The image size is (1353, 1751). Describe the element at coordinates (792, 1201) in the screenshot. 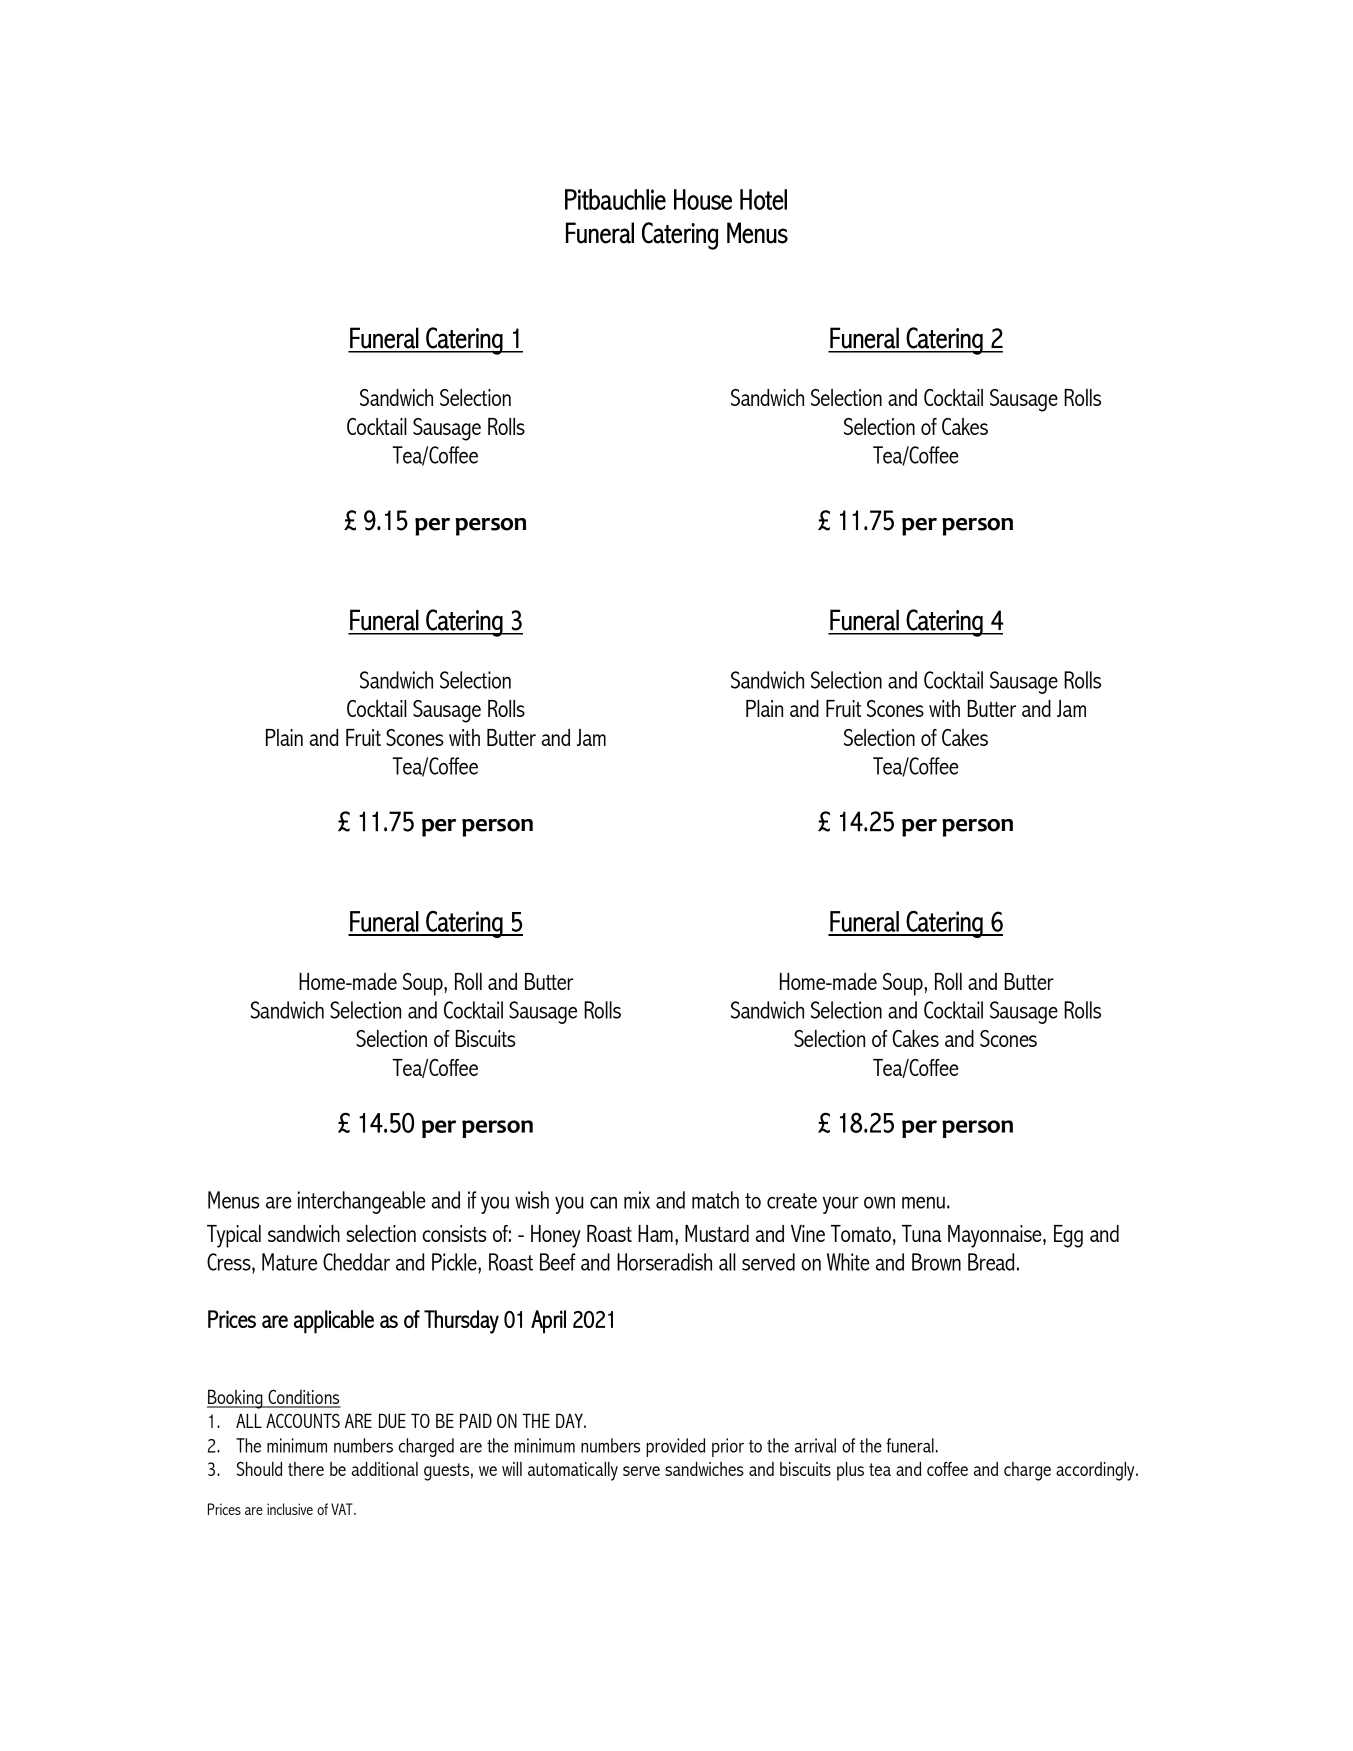

I see `create` at that location.
